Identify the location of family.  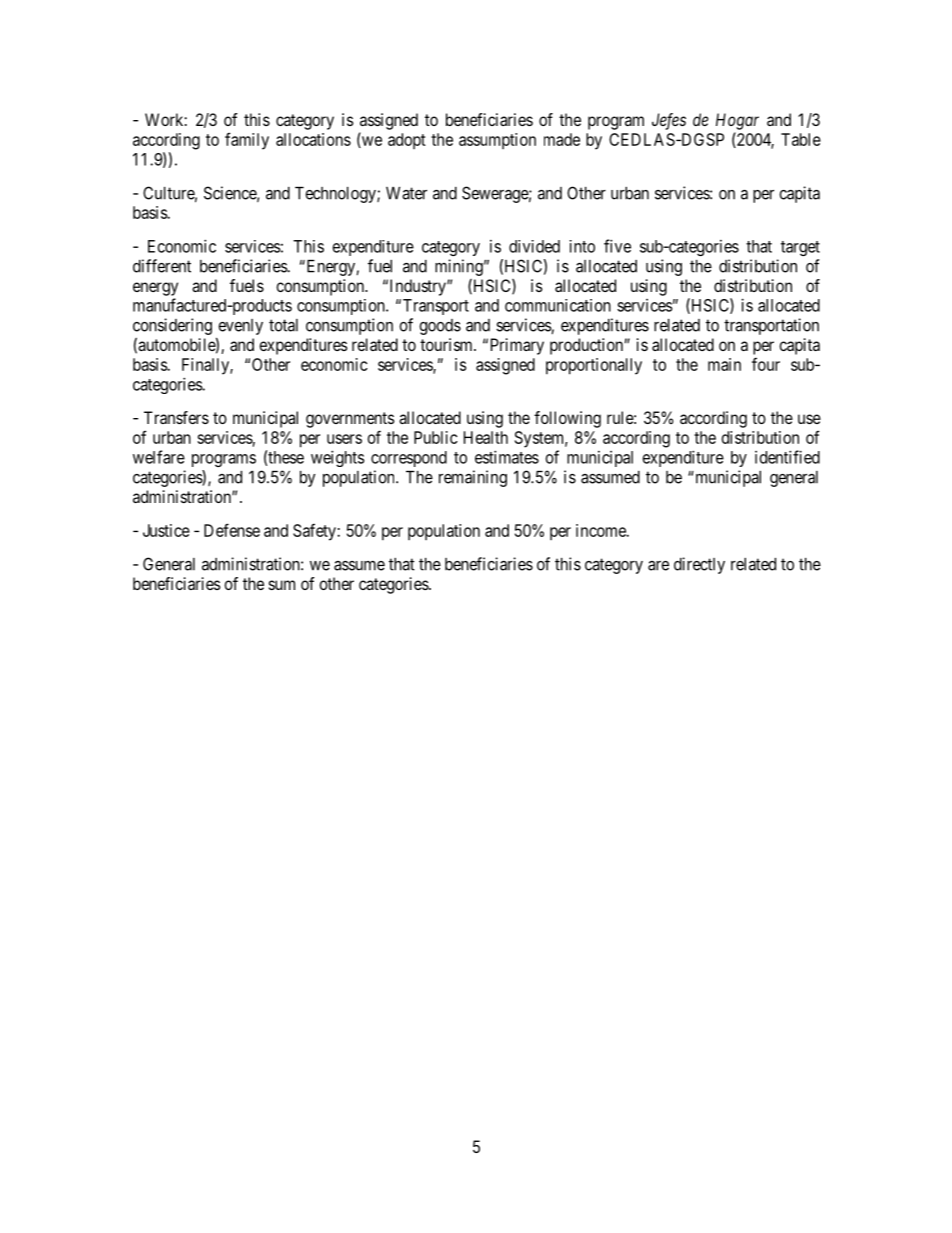
(247, 141).
